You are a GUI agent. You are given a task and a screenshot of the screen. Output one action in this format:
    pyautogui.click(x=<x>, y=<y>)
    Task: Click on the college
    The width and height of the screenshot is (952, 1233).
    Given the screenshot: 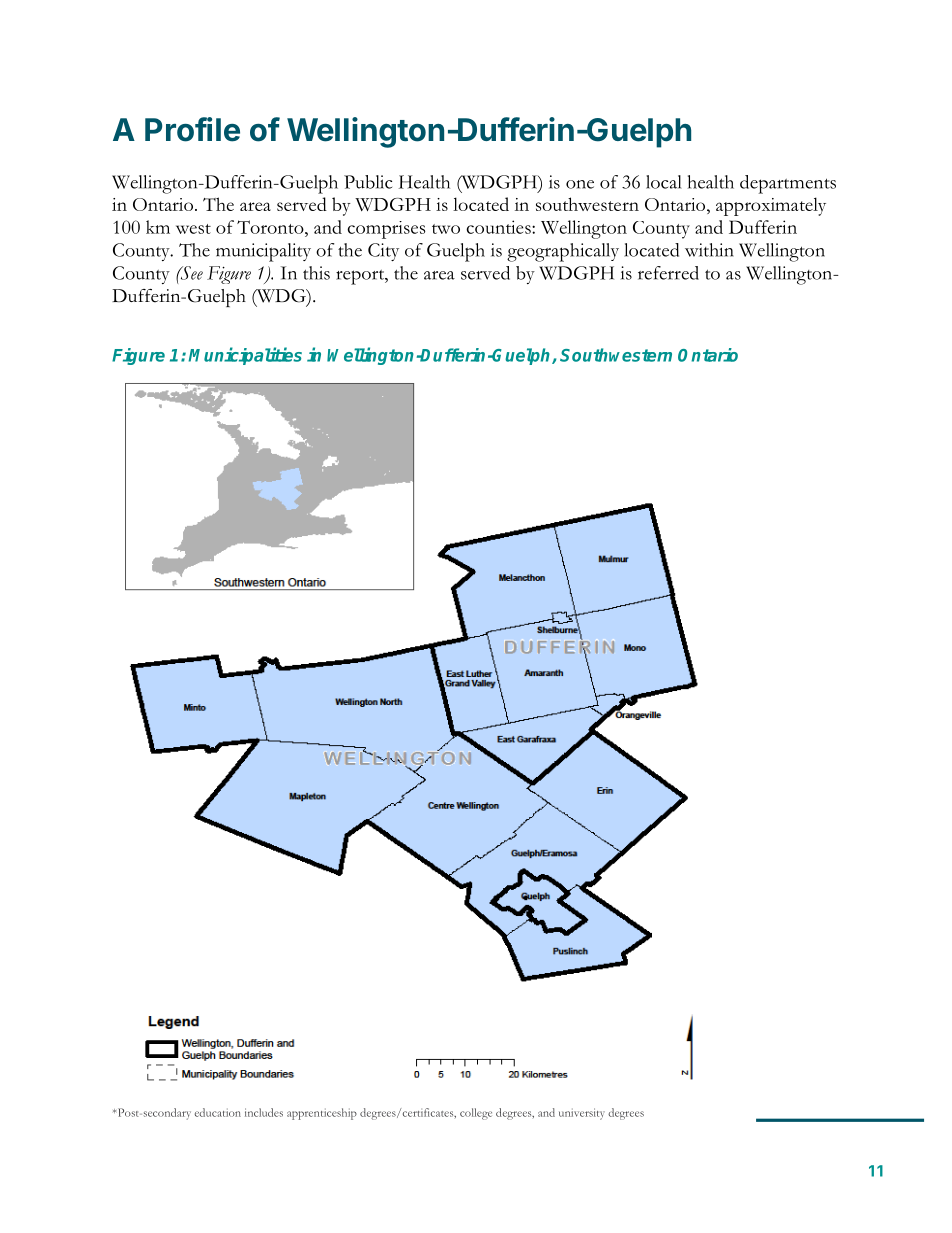 What is the action you would take?
    pyautogui.click(x=476, y=1114)
